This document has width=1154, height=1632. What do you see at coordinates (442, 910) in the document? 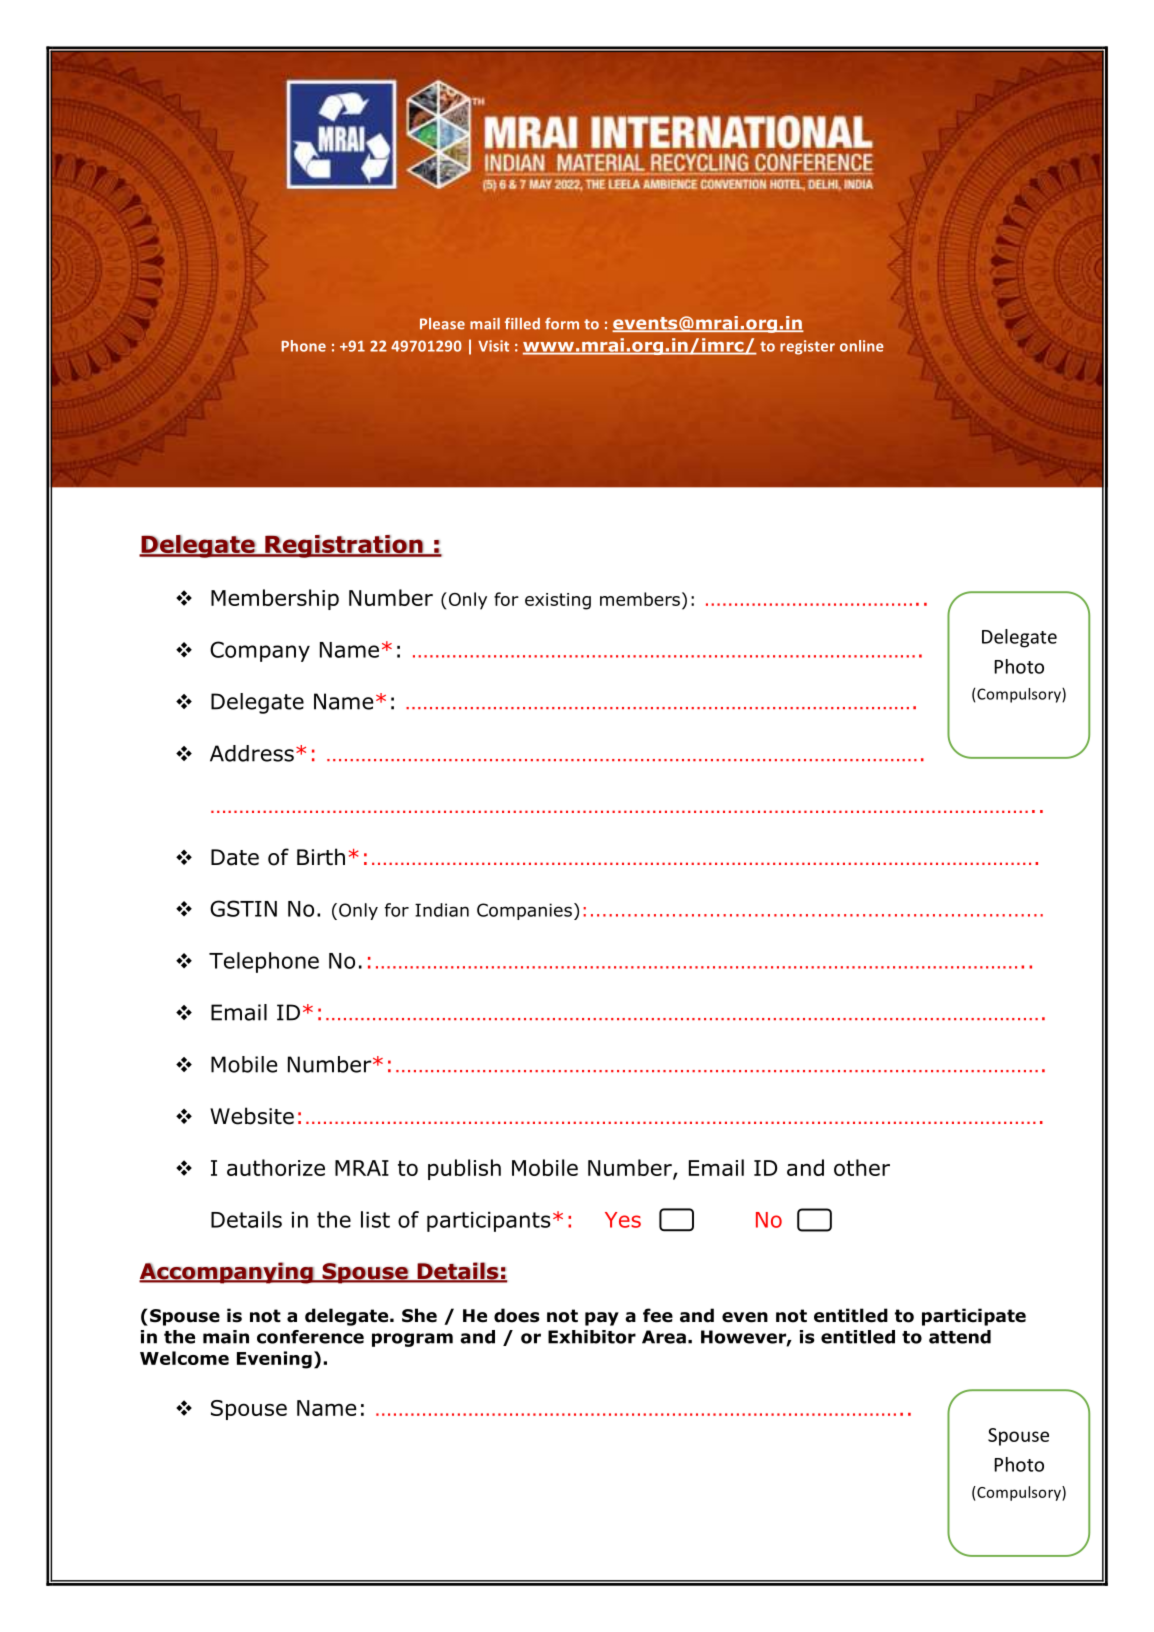
I see `Indian` at bounding box center [442, 910].
